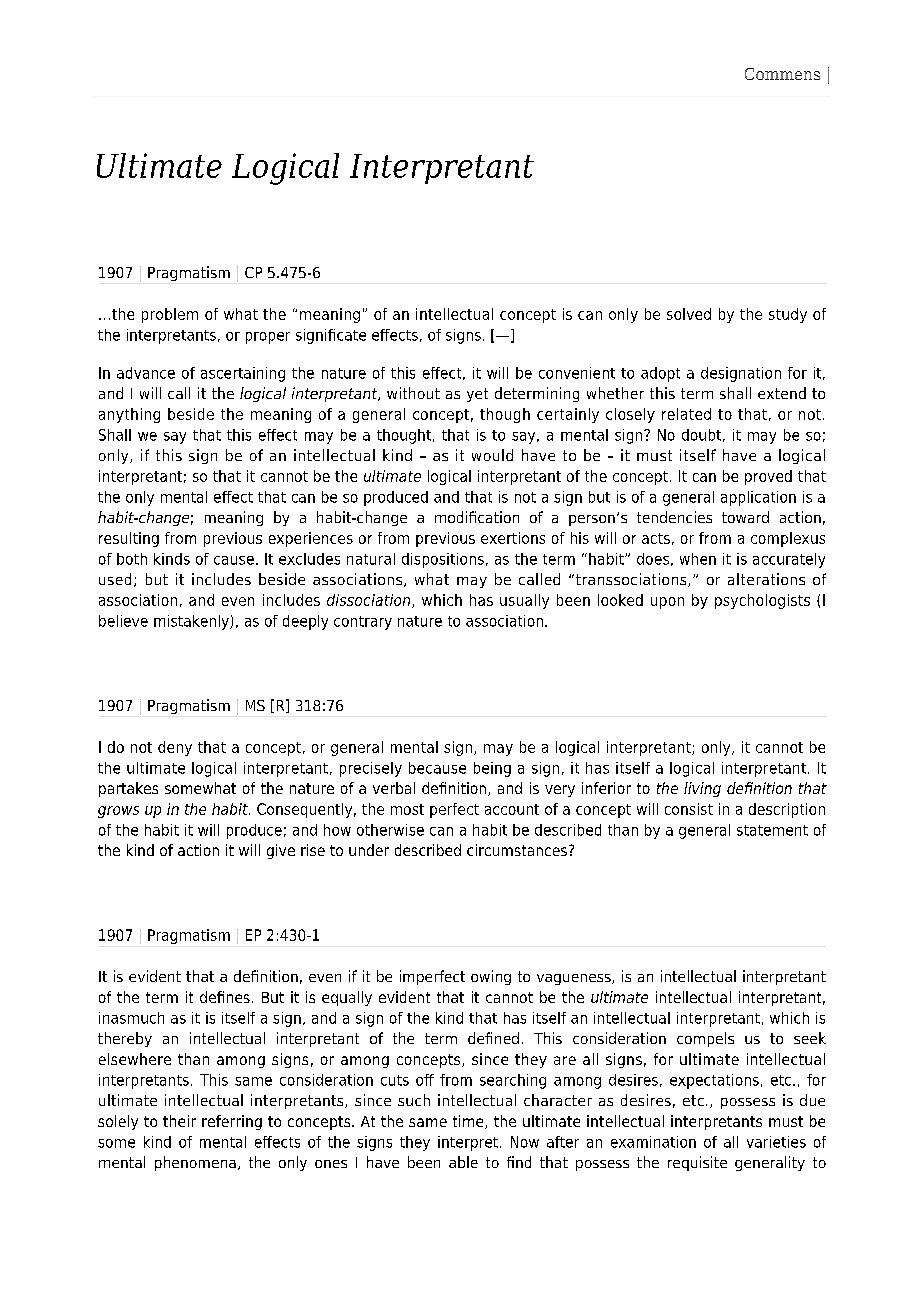  I want to click on solved, so click(689, 314).
